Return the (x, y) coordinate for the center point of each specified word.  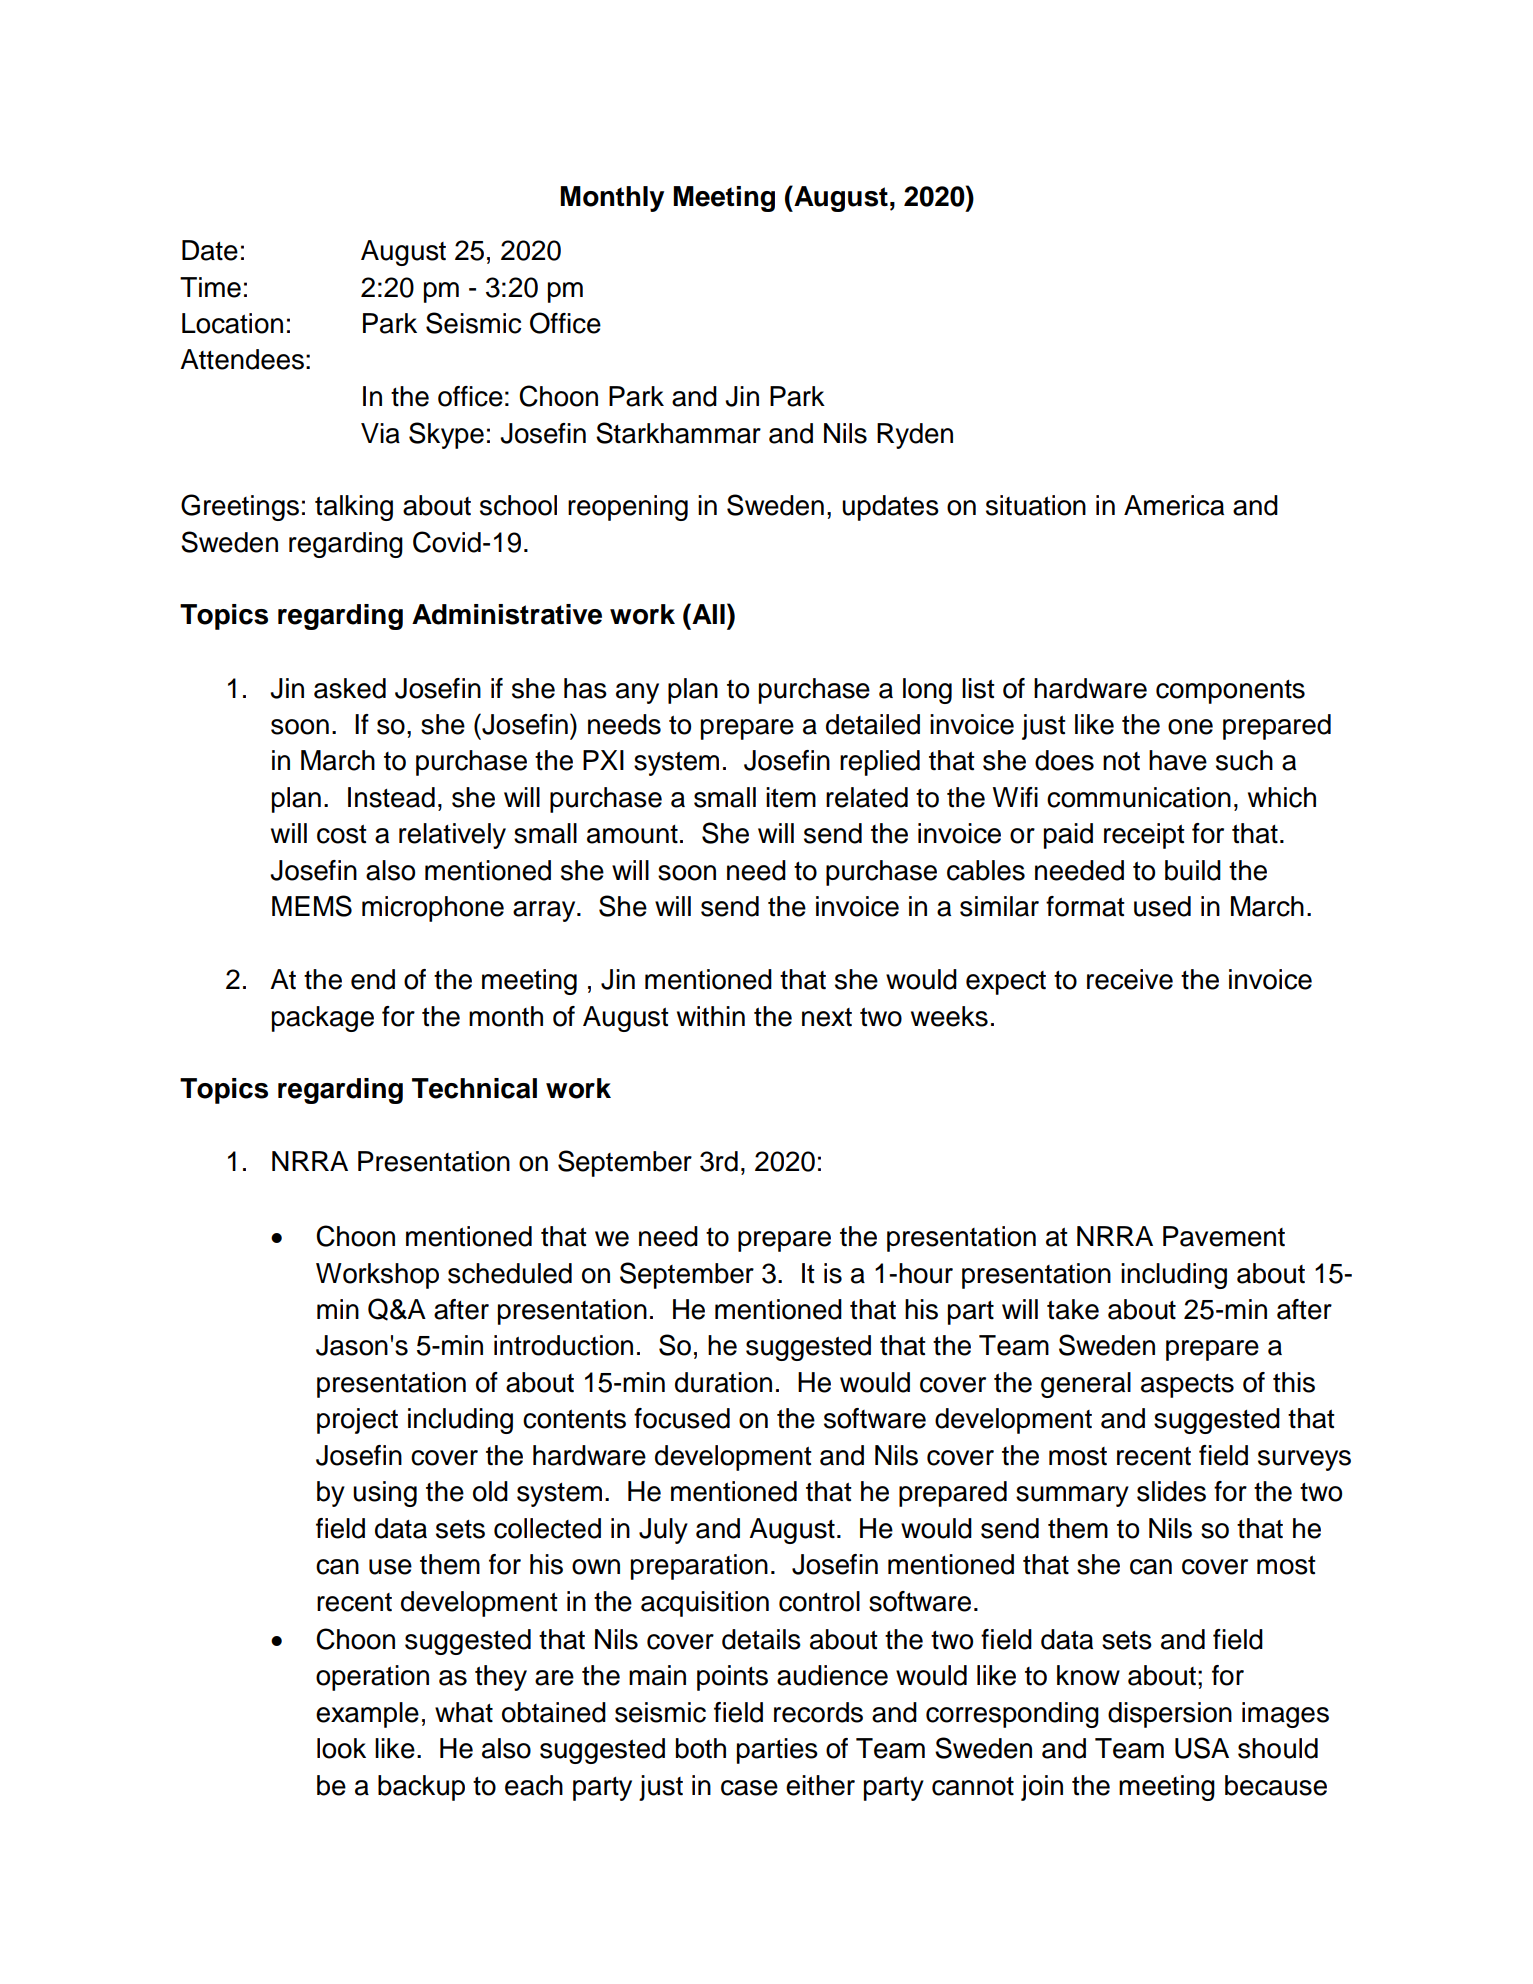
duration (723, 1382)
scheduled (510, 1273)
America (1174, 505)
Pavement (1224, 1236)
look (341, 1748)
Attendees (242, 359)
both (701, 1748)
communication (1139, 797)
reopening (628, 508)
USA (1202, 1748)
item (791, 797)
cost (342, 834)
